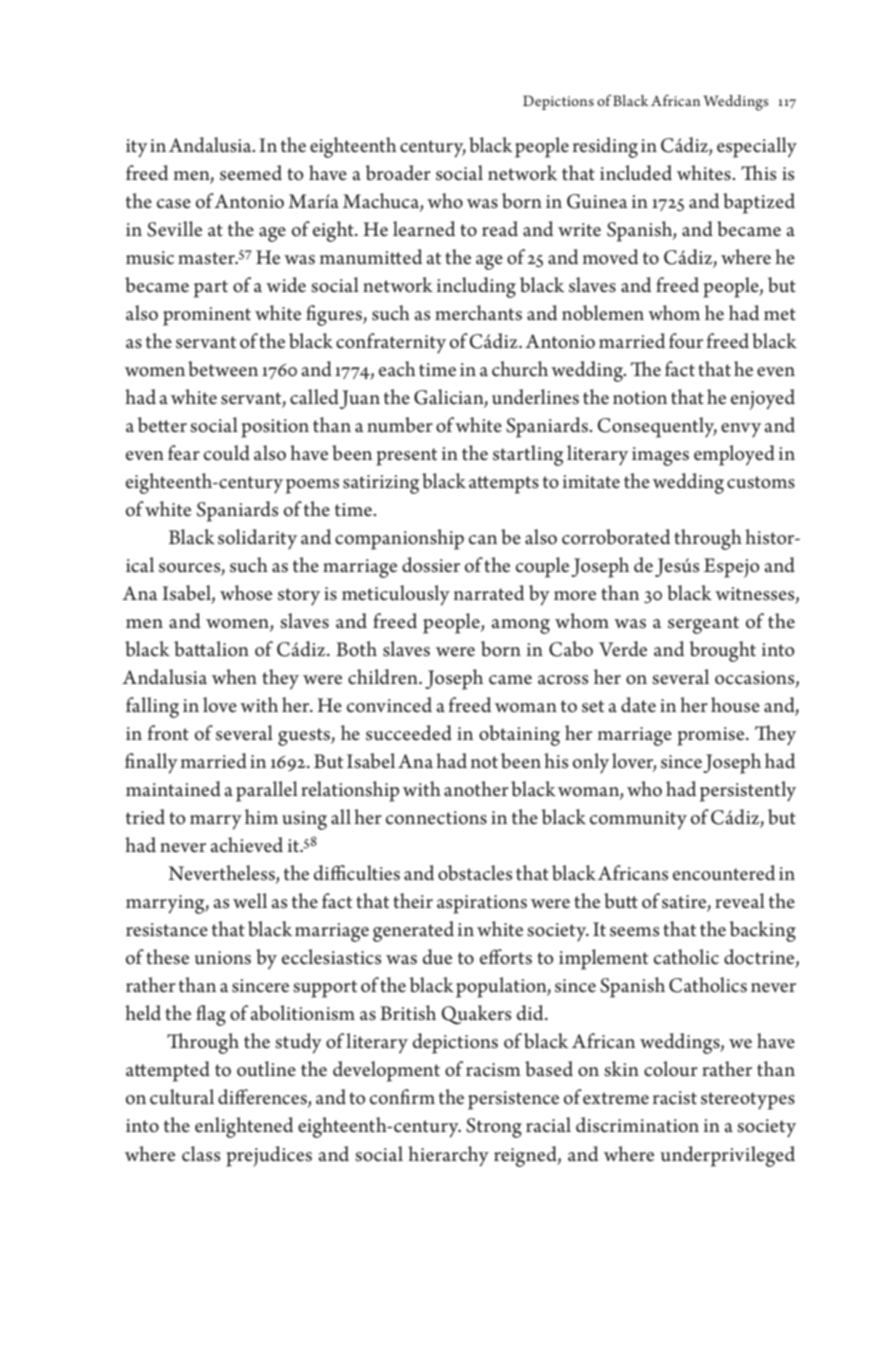 The height and width of the page is (1345, 896). I want to click on Consequently, so click(657, 427).
